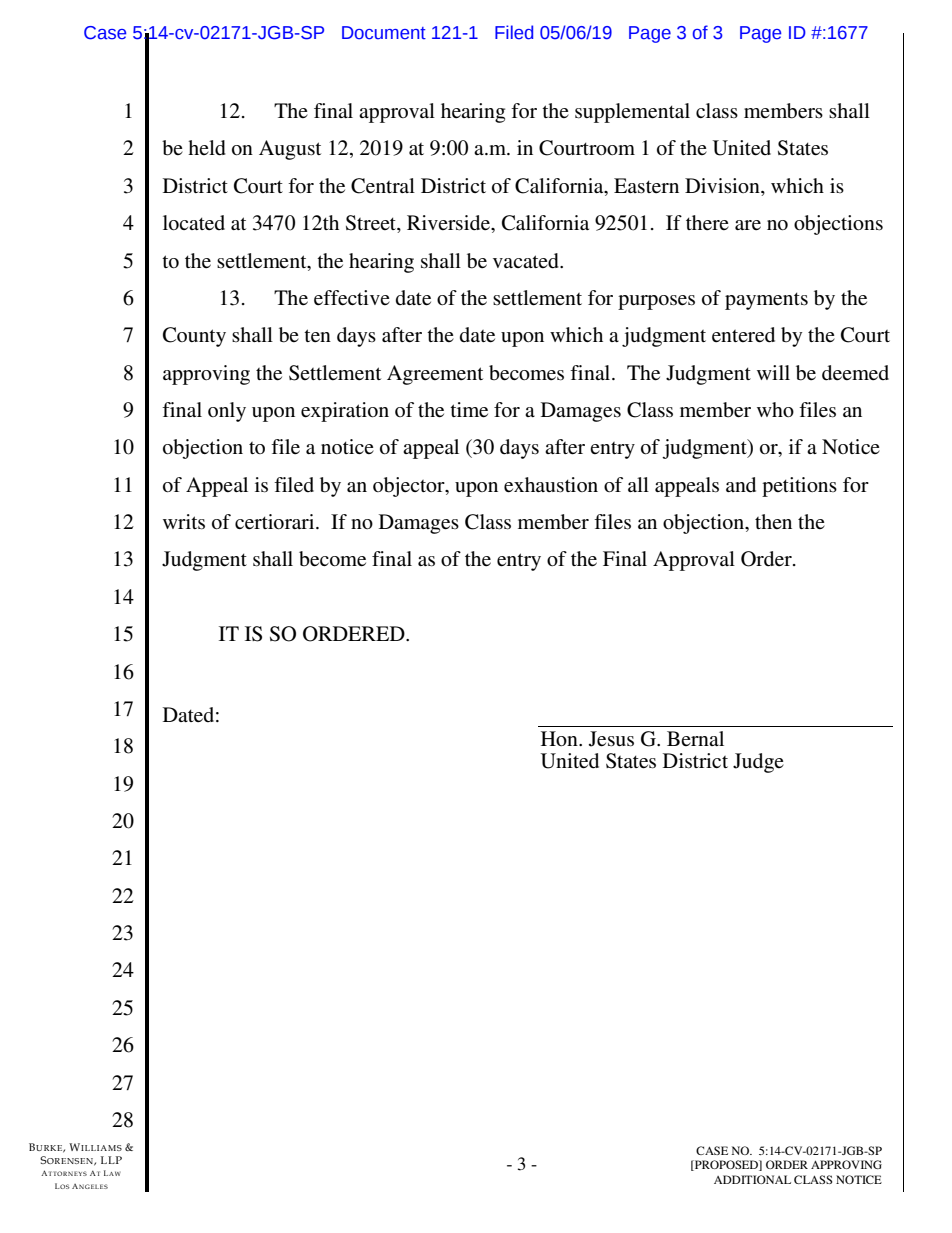 This document has height=1233, width=952. Describe the element at coordinates (551, 485) in the document. I see `exhaustion` at that location.
